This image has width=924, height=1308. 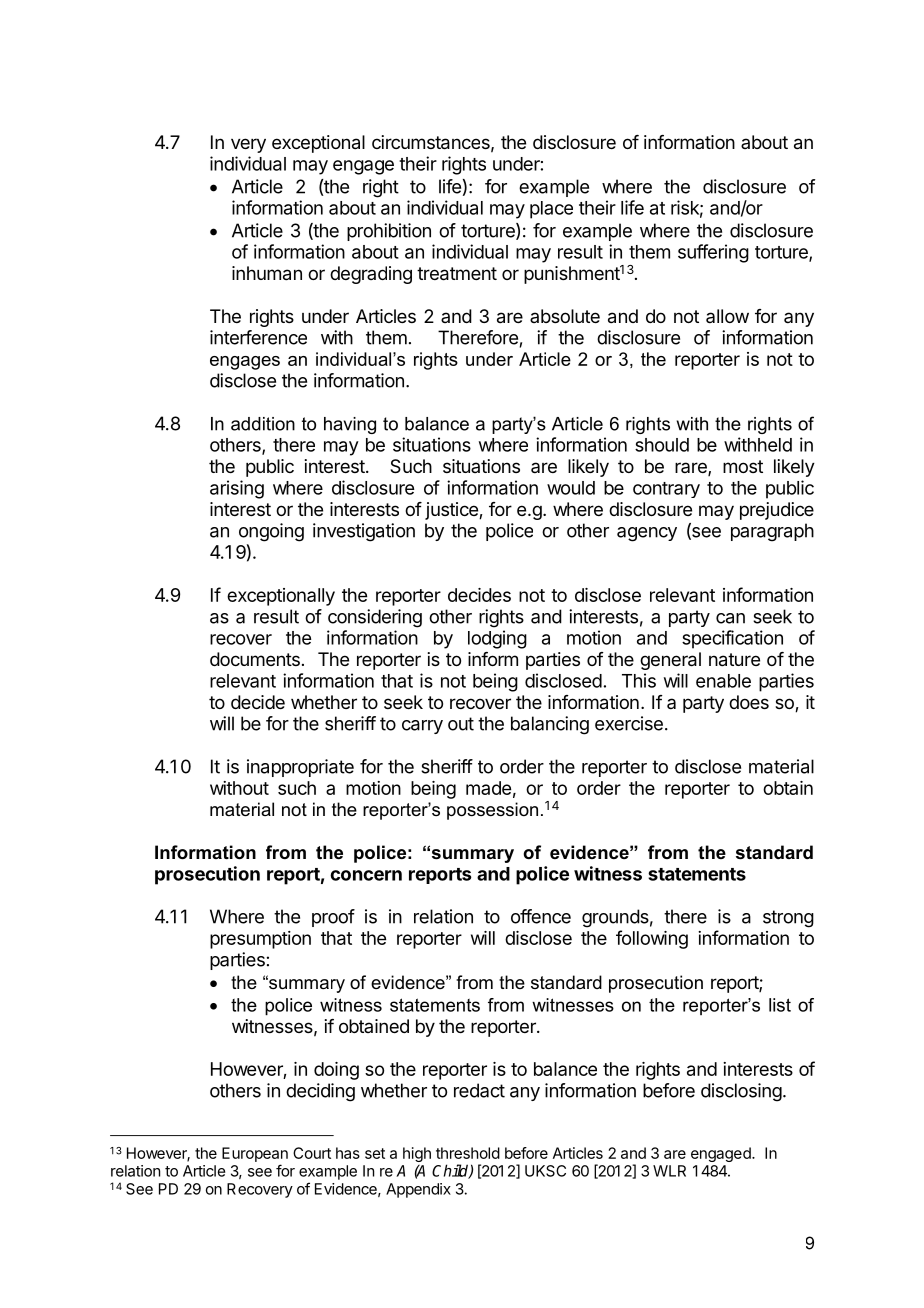 What do you see at coordinates (468, 1153) in the image?
I see `threshold` at bounding box center [468, 1153].
